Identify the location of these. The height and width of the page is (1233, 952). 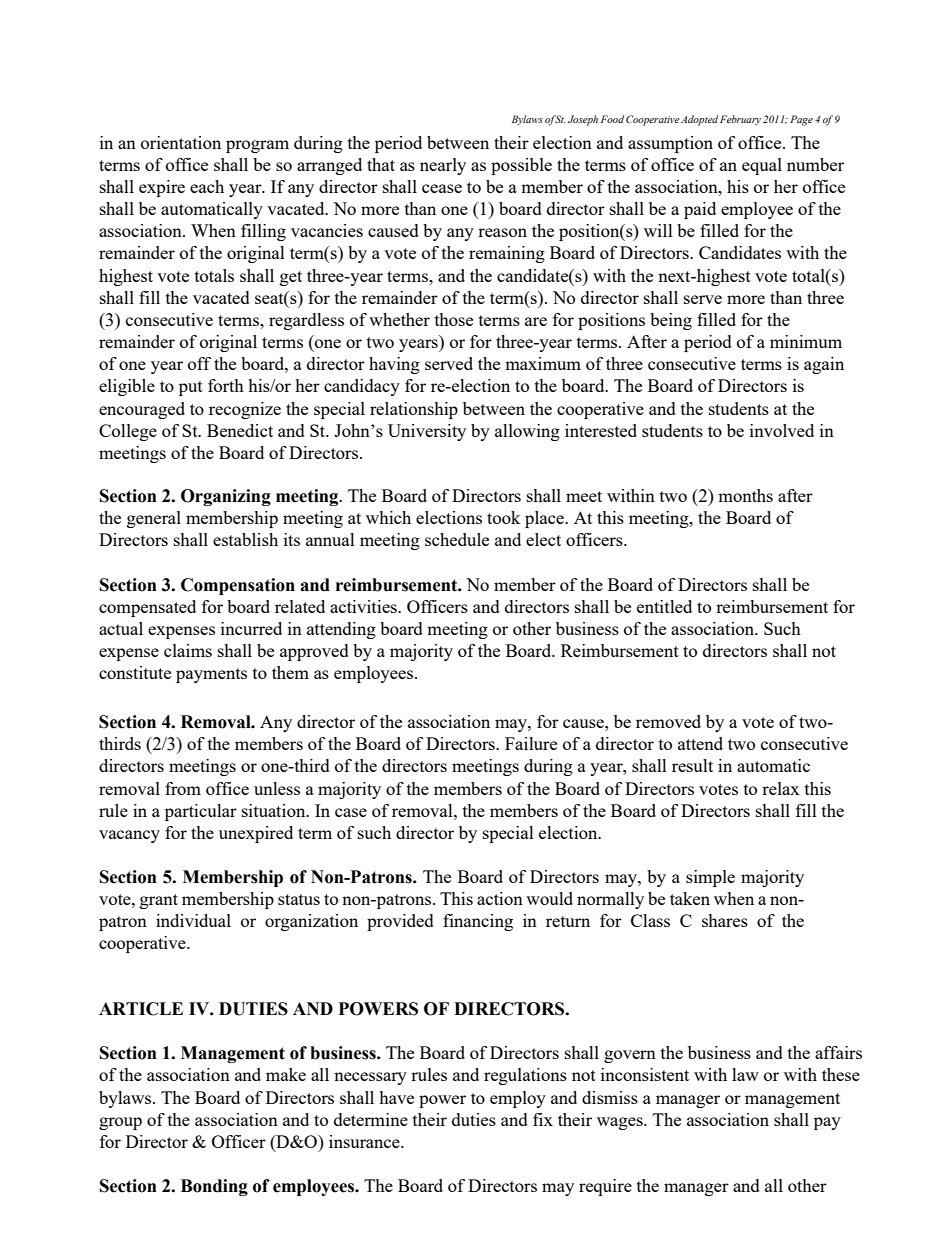
(841, 1074).
